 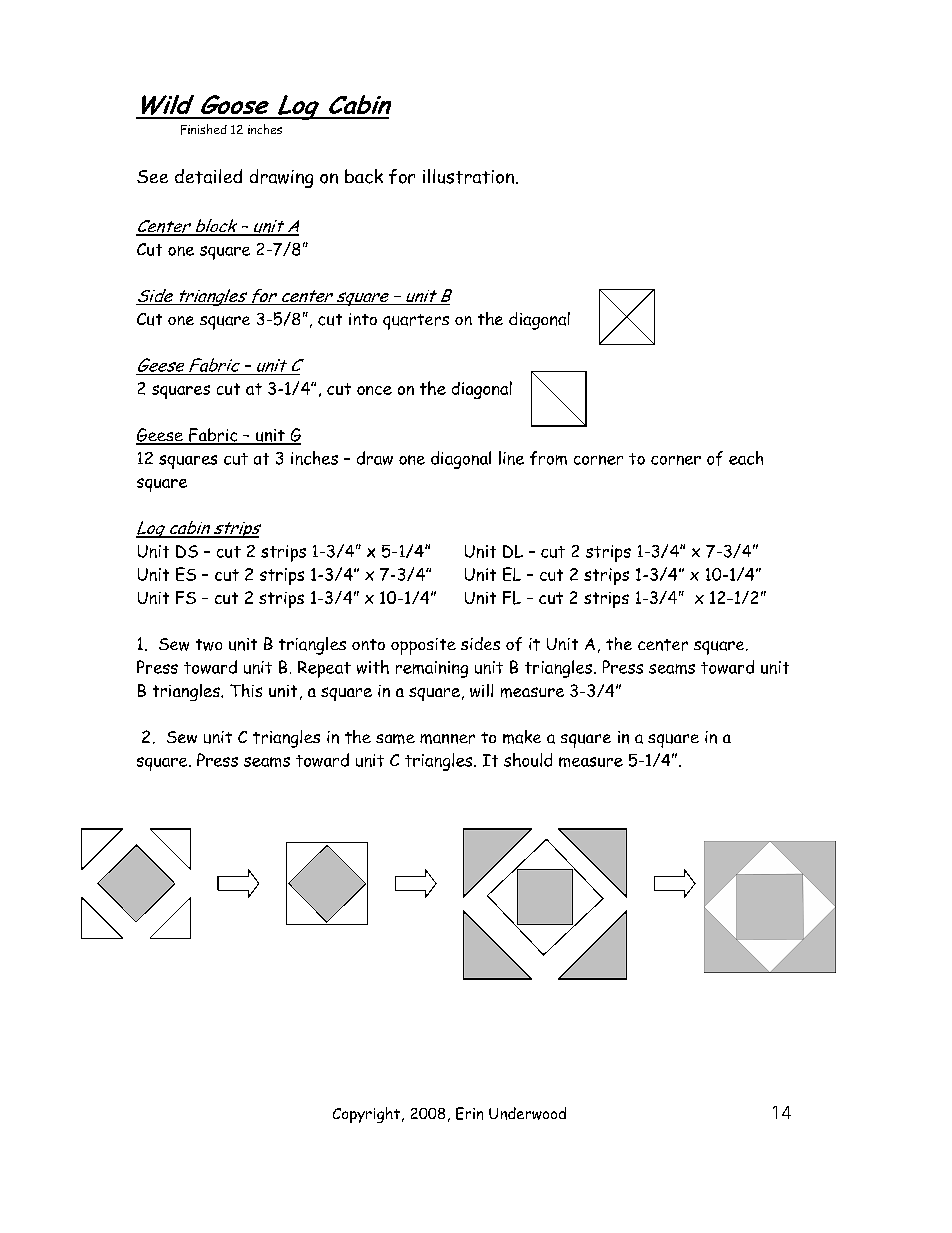 What do you see at coordinates (528, 760) in the screenshot?
I see `should` at bounding box center [528, 760].
